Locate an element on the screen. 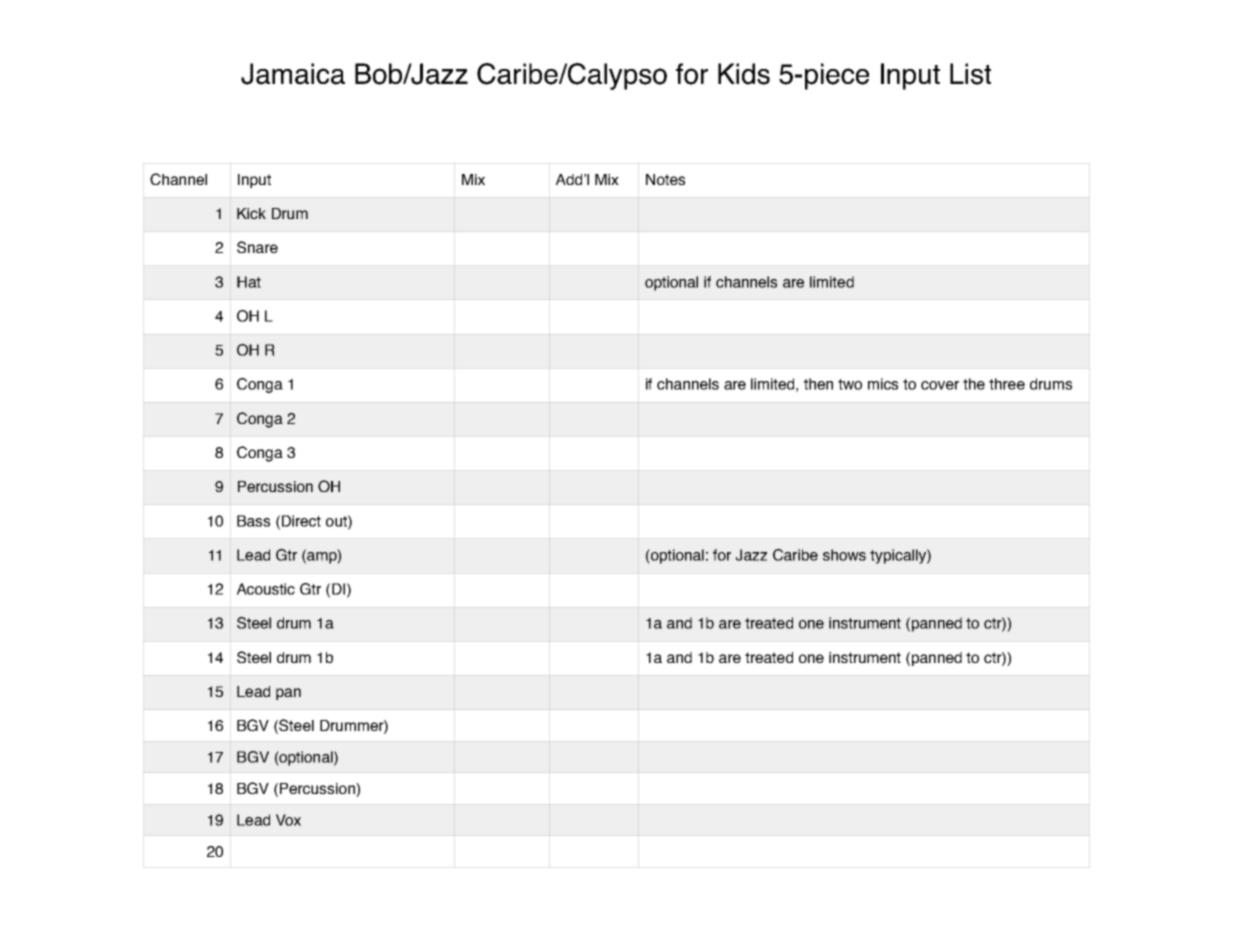  Acoustic is located at coordinates (266, 589).
